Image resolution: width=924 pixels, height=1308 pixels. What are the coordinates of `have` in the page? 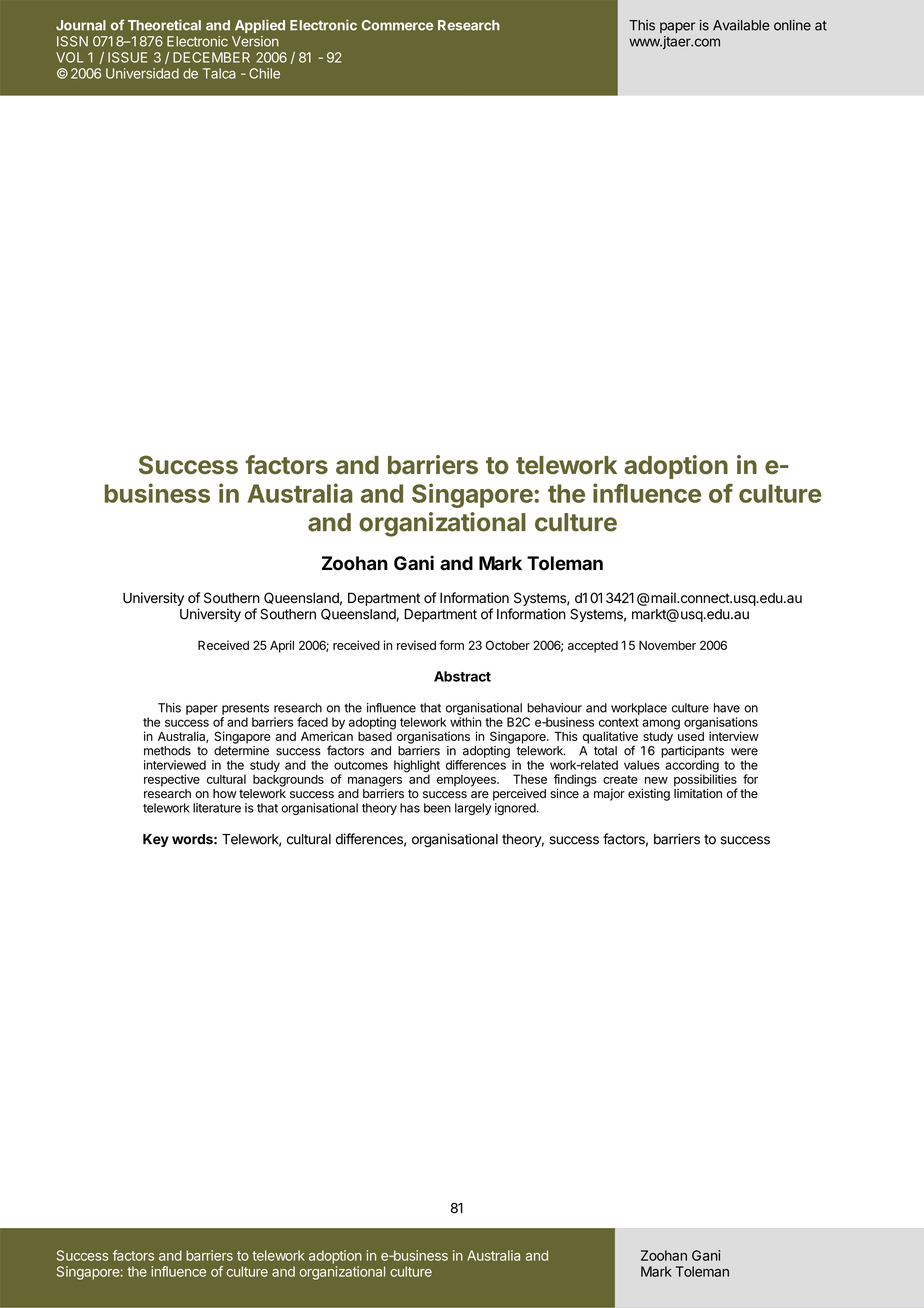 It's located at (727, 708).
